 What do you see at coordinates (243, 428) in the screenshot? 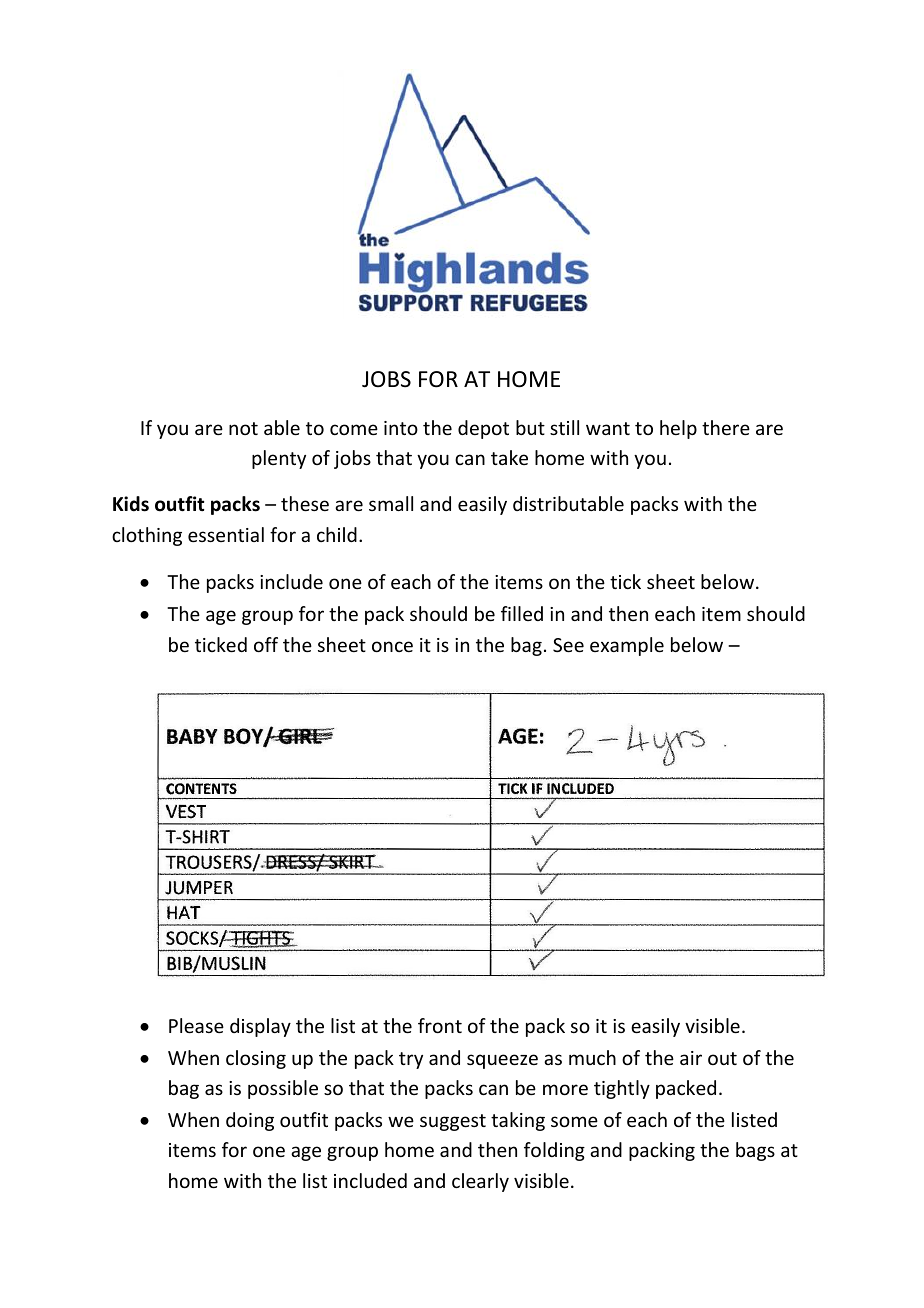
I see `not` at bounding box center [243, 428].
